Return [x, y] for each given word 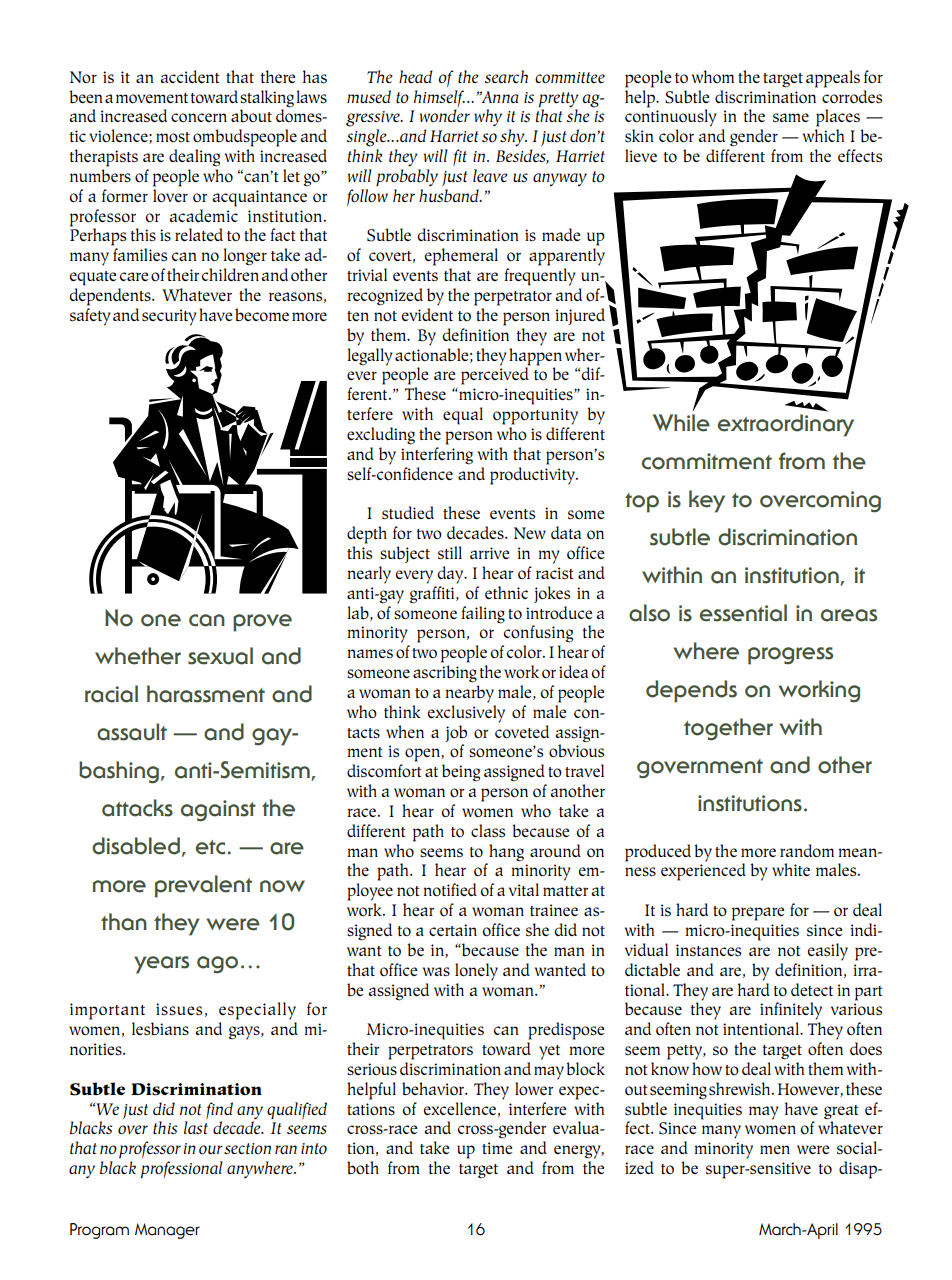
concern [199, 117]
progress [790, 656]
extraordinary [786, 425]
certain [453, 930]
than [124, 922]
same [791, 117]
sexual [220, 656]
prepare [758, 914]
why [488, 118]
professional [182, 1169]
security [169, 317]
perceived [496, 375]
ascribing [445, 674]
